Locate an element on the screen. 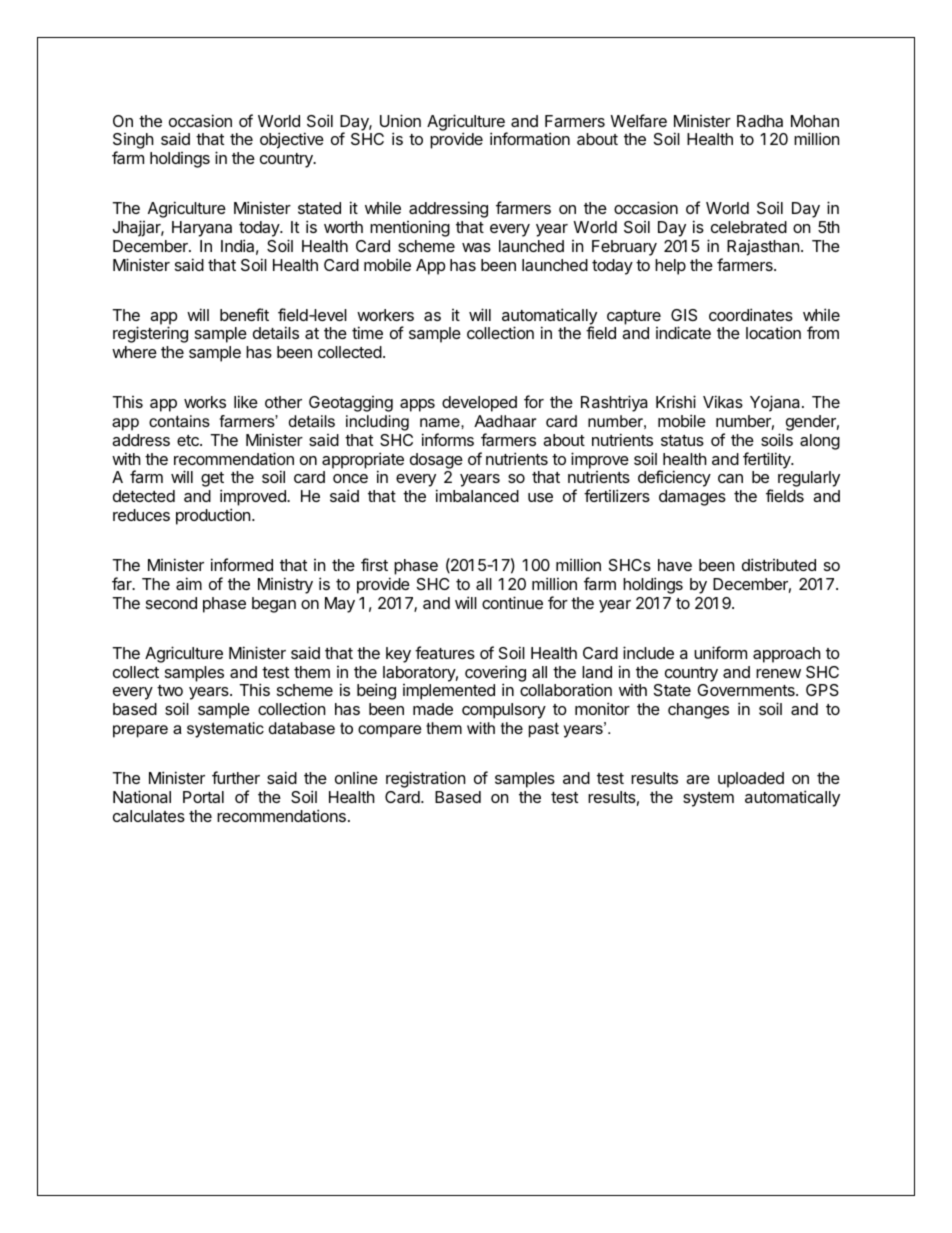 Image resolution: width=952 pixels, height=1233 pixels. features is located at coordinates (445, 652).
